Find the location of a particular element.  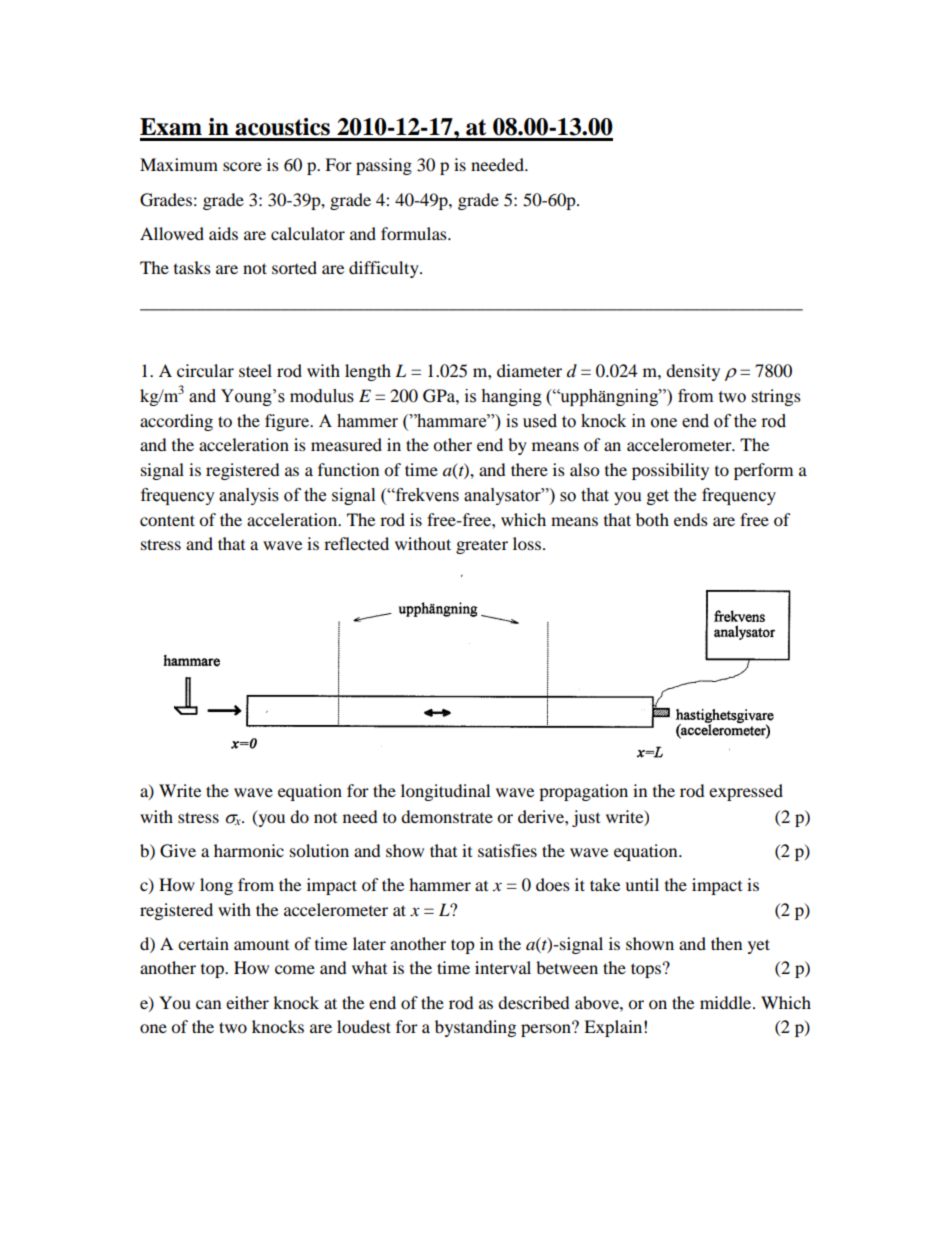

middle is located at coordinates (727, 1002).
